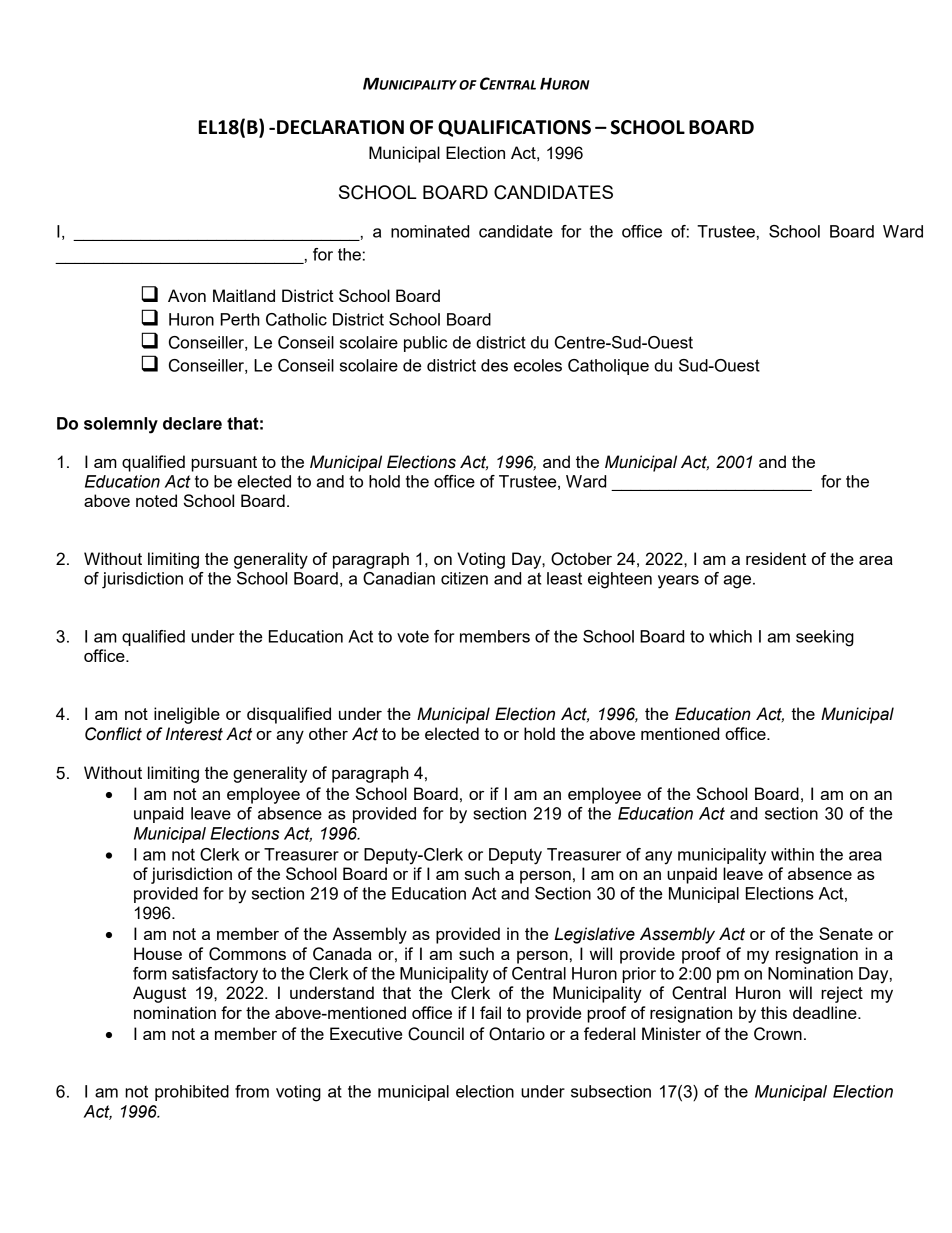  I want to click on DECLARATION, so click(340, 127).
